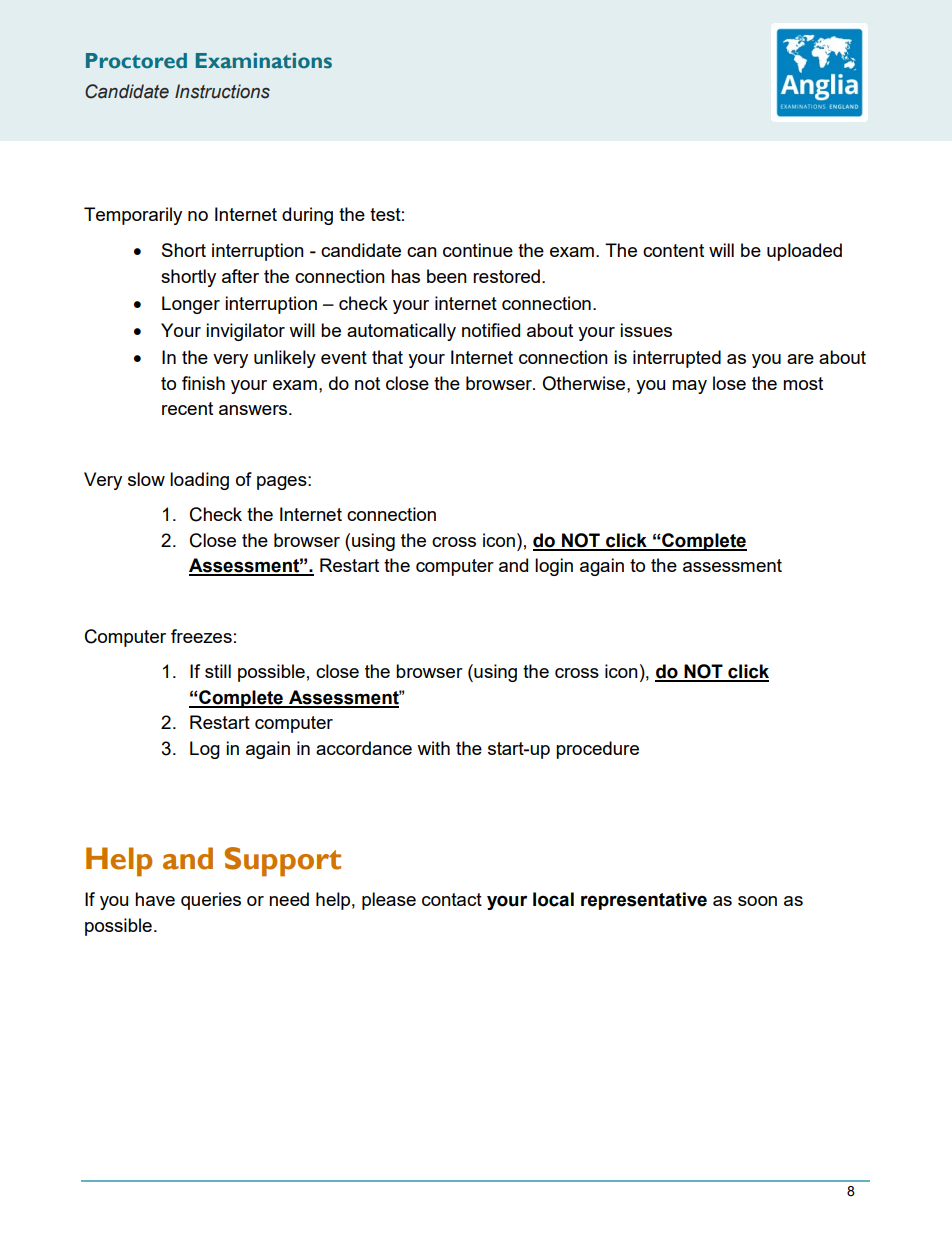 Image resolution: width=952 pixels, height=1233 pixels. I want to click on soon, so click(757, 901).
